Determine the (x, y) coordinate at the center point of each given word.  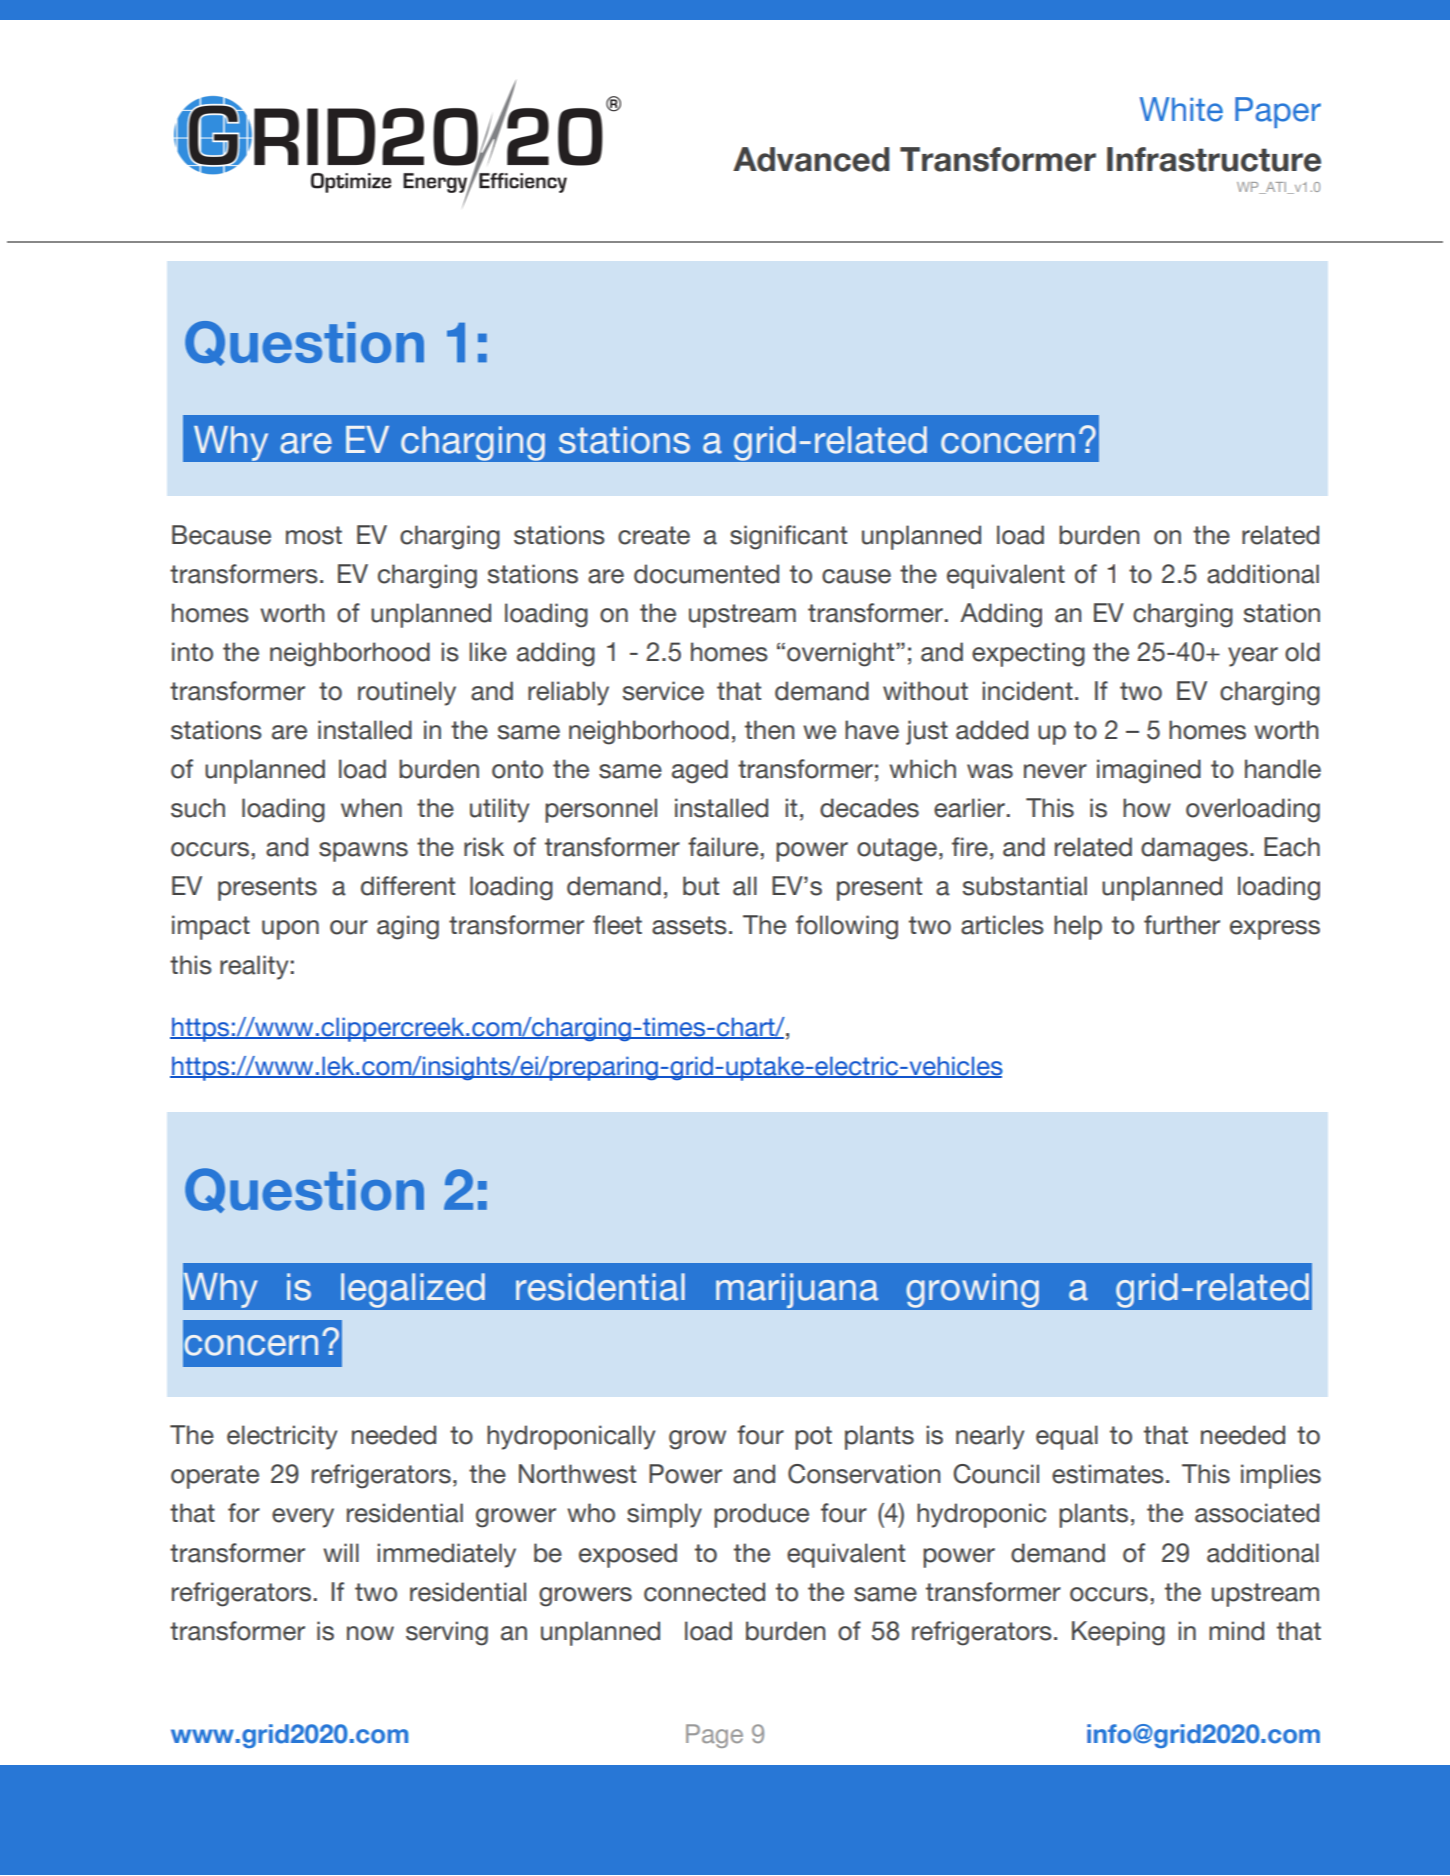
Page (714, 1736)
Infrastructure (1214, 159)
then (769, 730)
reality (255, 967)
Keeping (1118, 1633)
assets (689, 925)
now (370, 1633)
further (1182, 925)
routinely (407, 693)
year (1253, 657)
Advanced (811, 159)
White (1181, 109)
